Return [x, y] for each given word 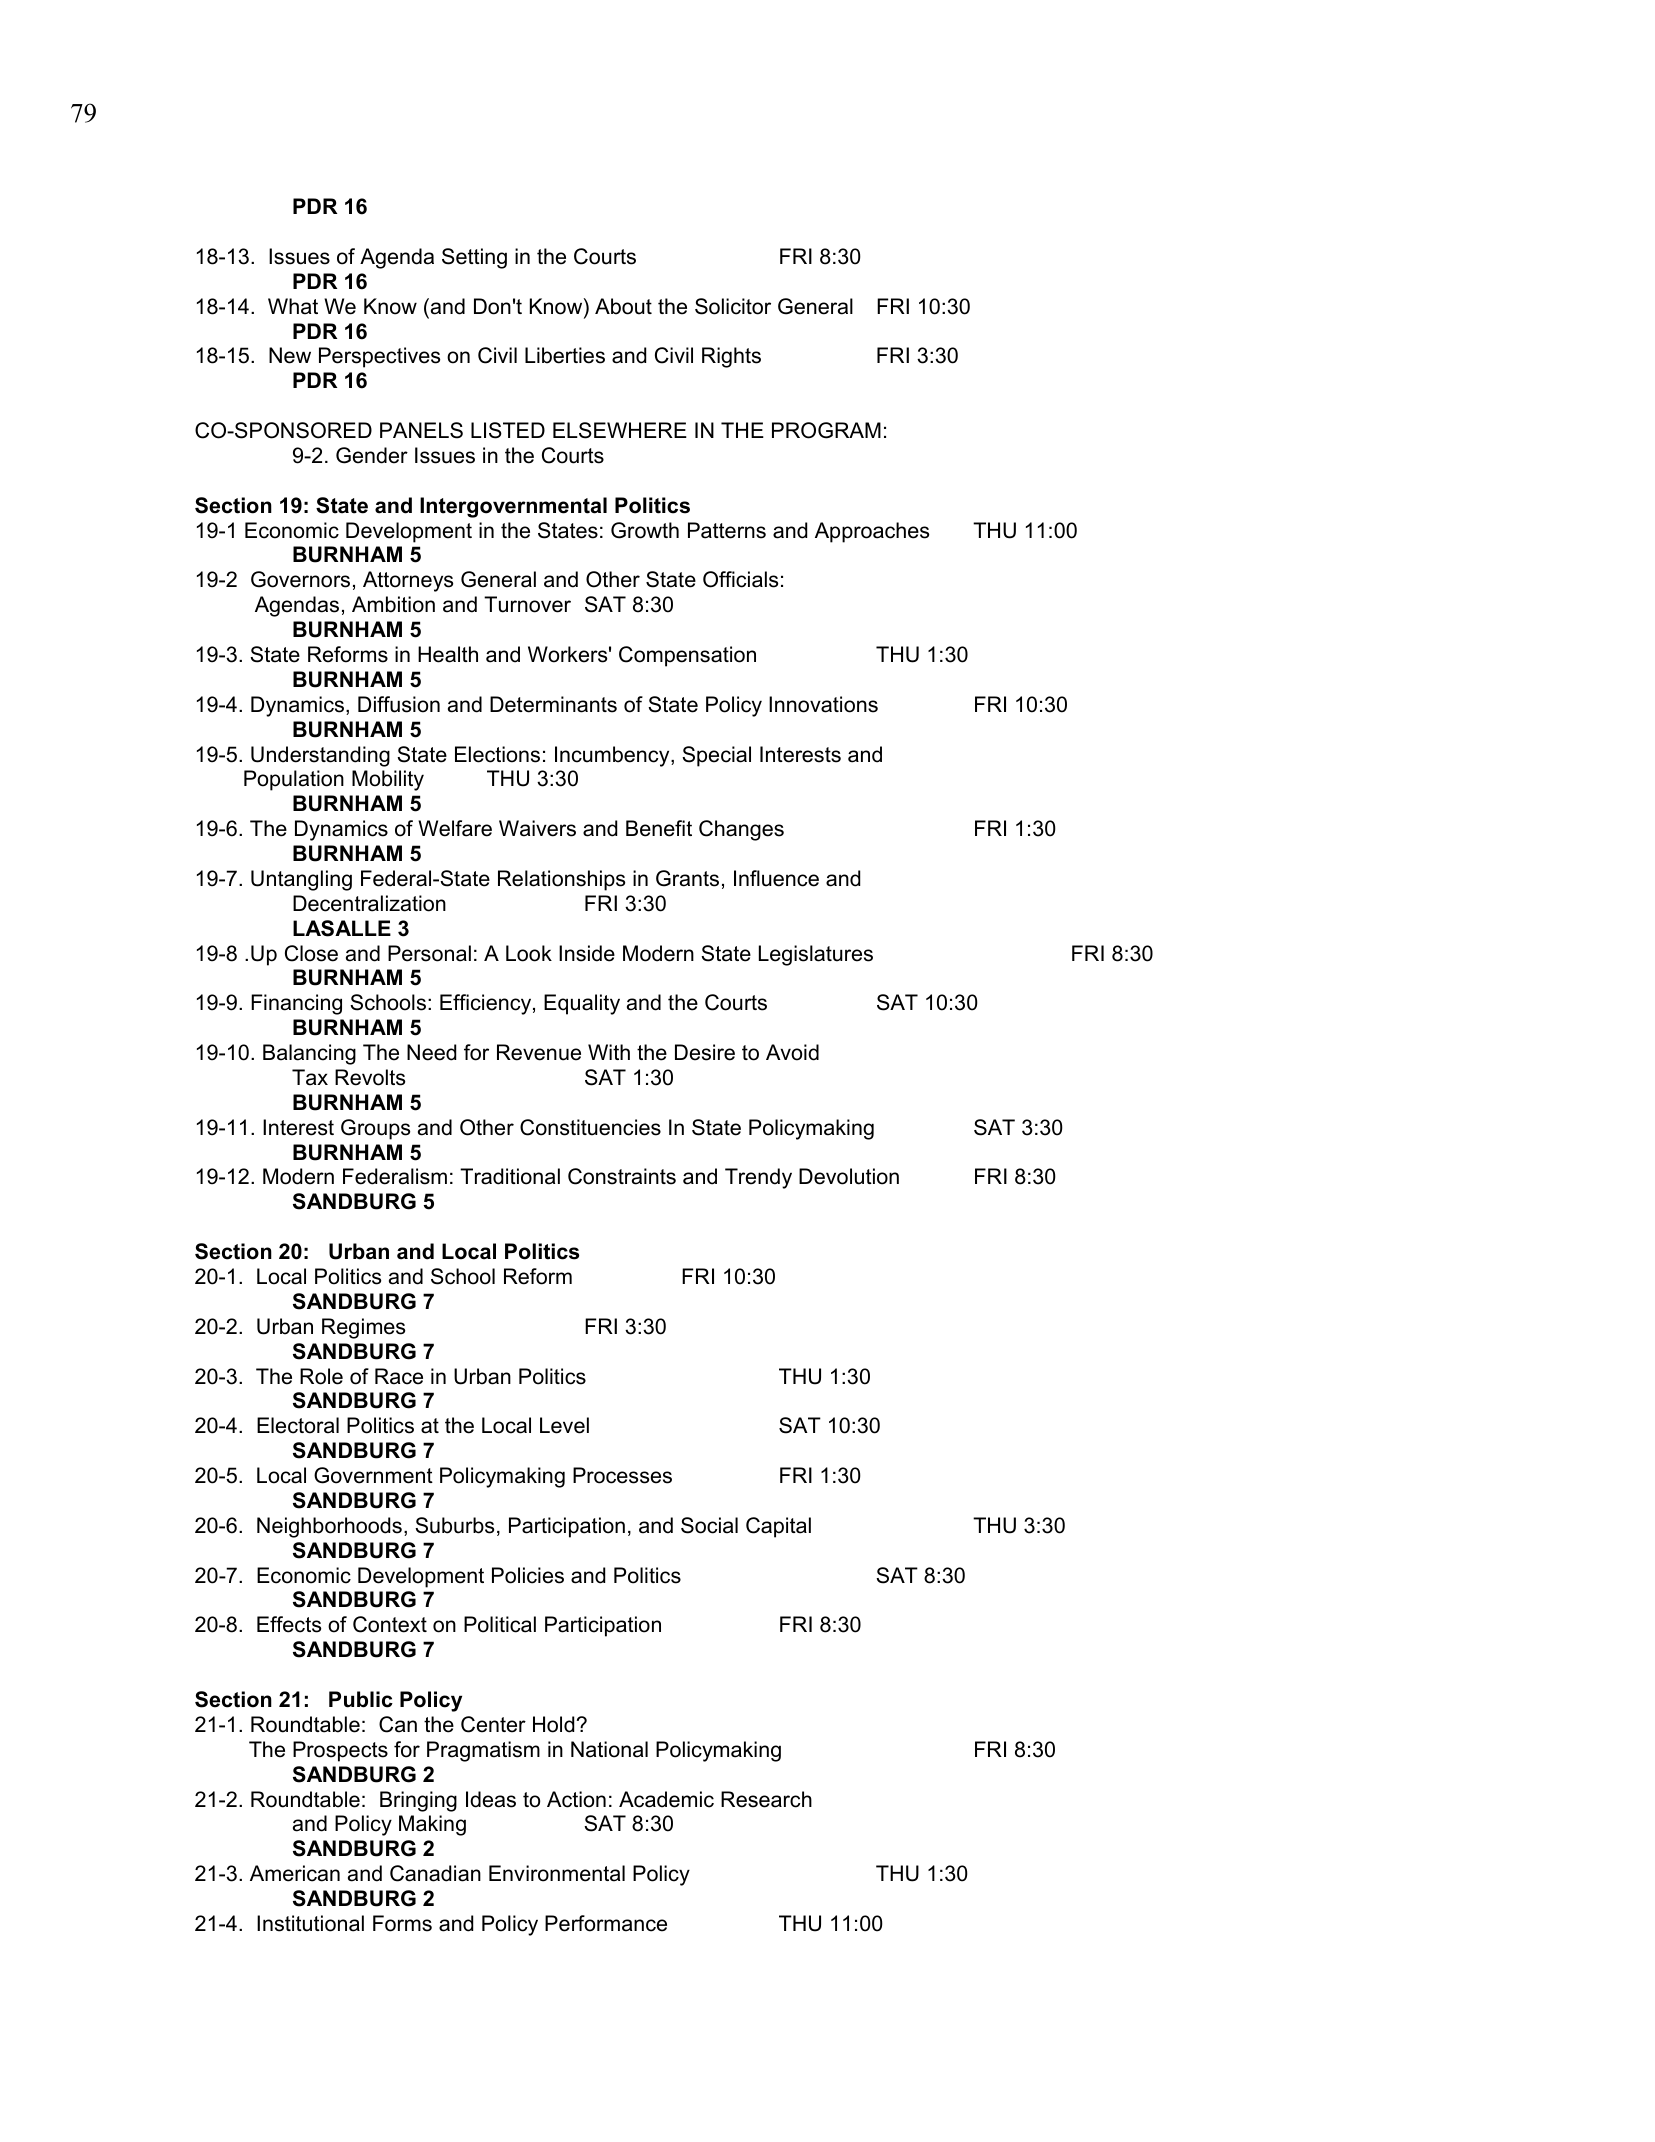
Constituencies [590, 1127]
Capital [778, 1527]
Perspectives [379, 357]
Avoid [792, 1052]
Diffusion [399, 704]
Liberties [565, 355]
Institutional [310, 1923]
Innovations [823, 704]
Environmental [557, 1873]
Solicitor [733, 306]
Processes [622, 1475]
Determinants [553, 704]
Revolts [370, 1077]
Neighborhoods [329, 1527]
